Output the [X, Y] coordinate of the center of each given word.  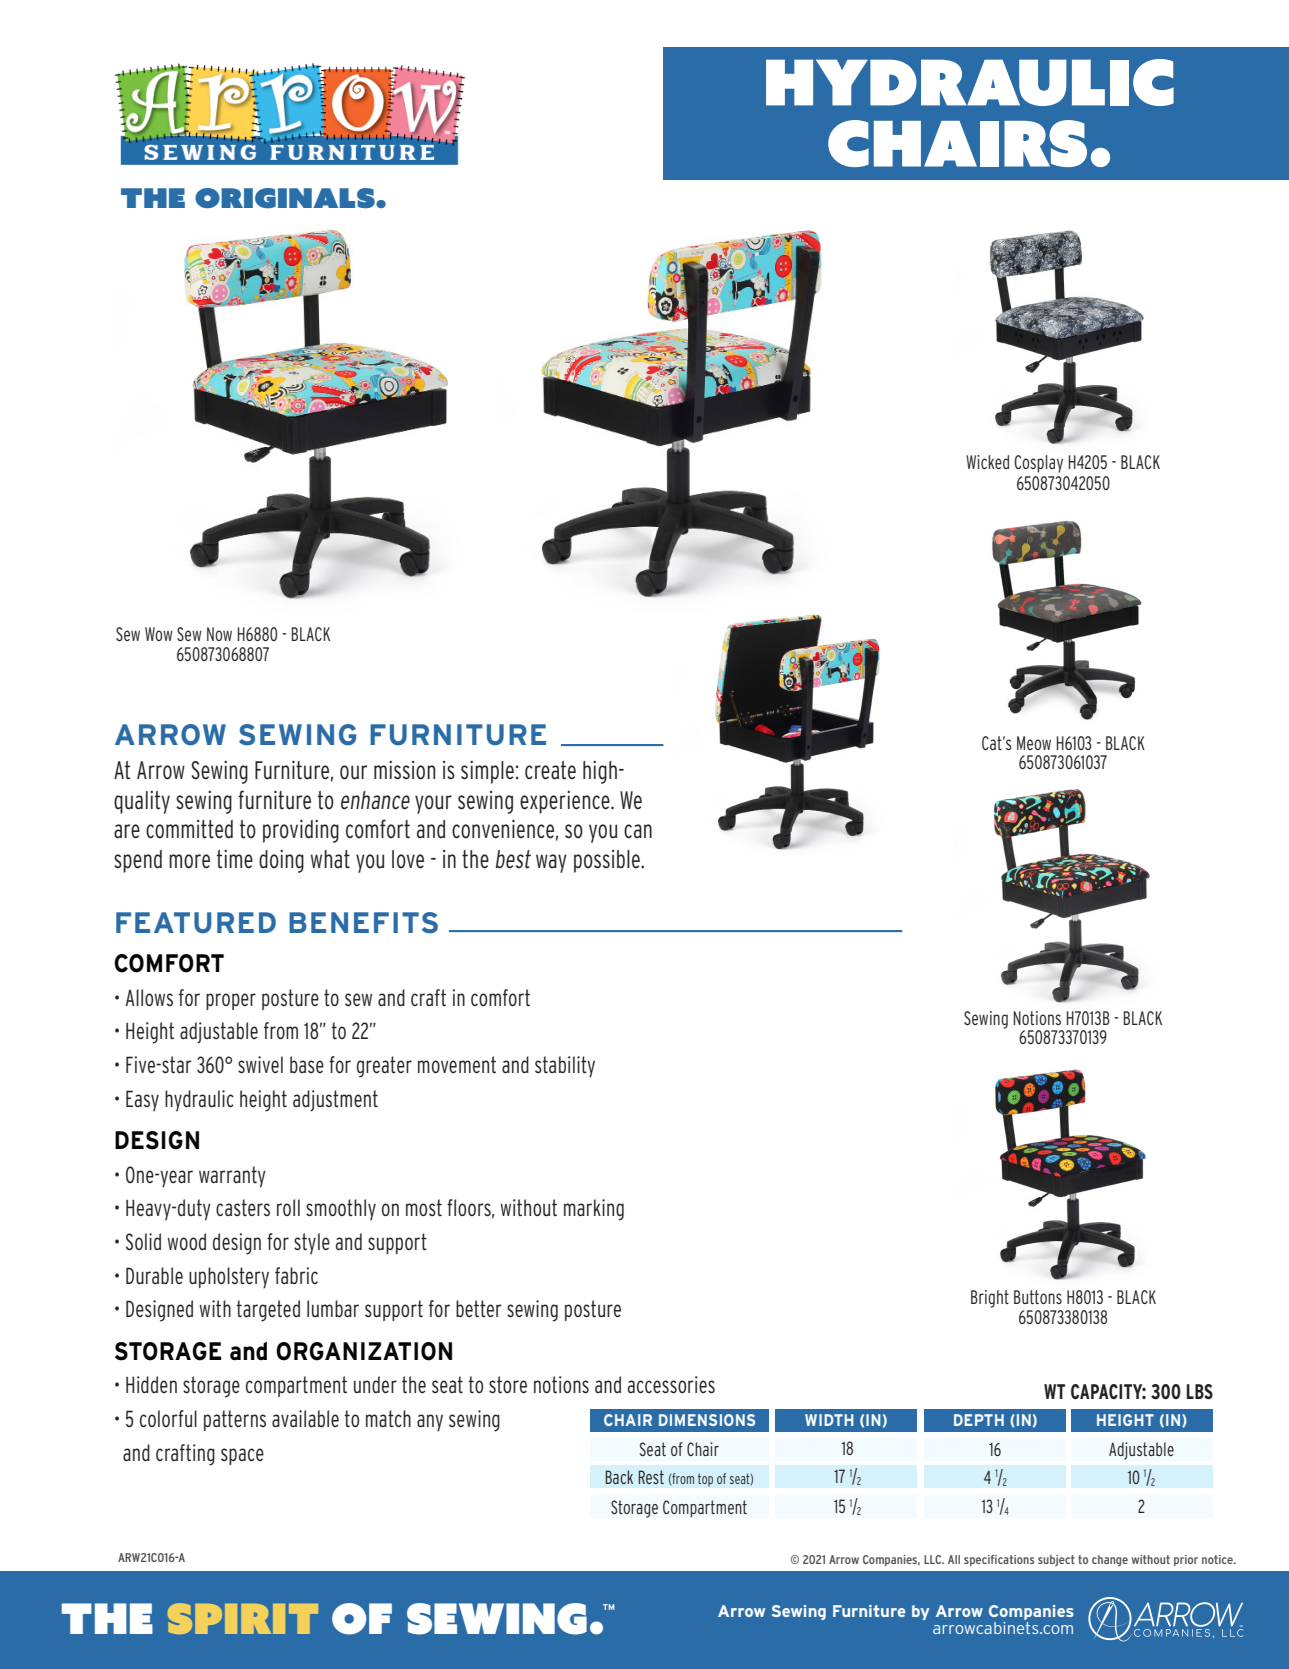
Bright [990, 1299]
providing [301, 831]
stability [565, 1067]
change [1110, 1561]
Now [219, 634]
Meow [1034, 743]
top [705, 1480]
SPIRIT [243, 1618]
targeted [268, 1311]
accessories [671, 1385]
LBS [1199, 1392]
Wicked [987, 462]
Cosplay [1038, 464]
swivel [260, 1065]
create [550, 770]
